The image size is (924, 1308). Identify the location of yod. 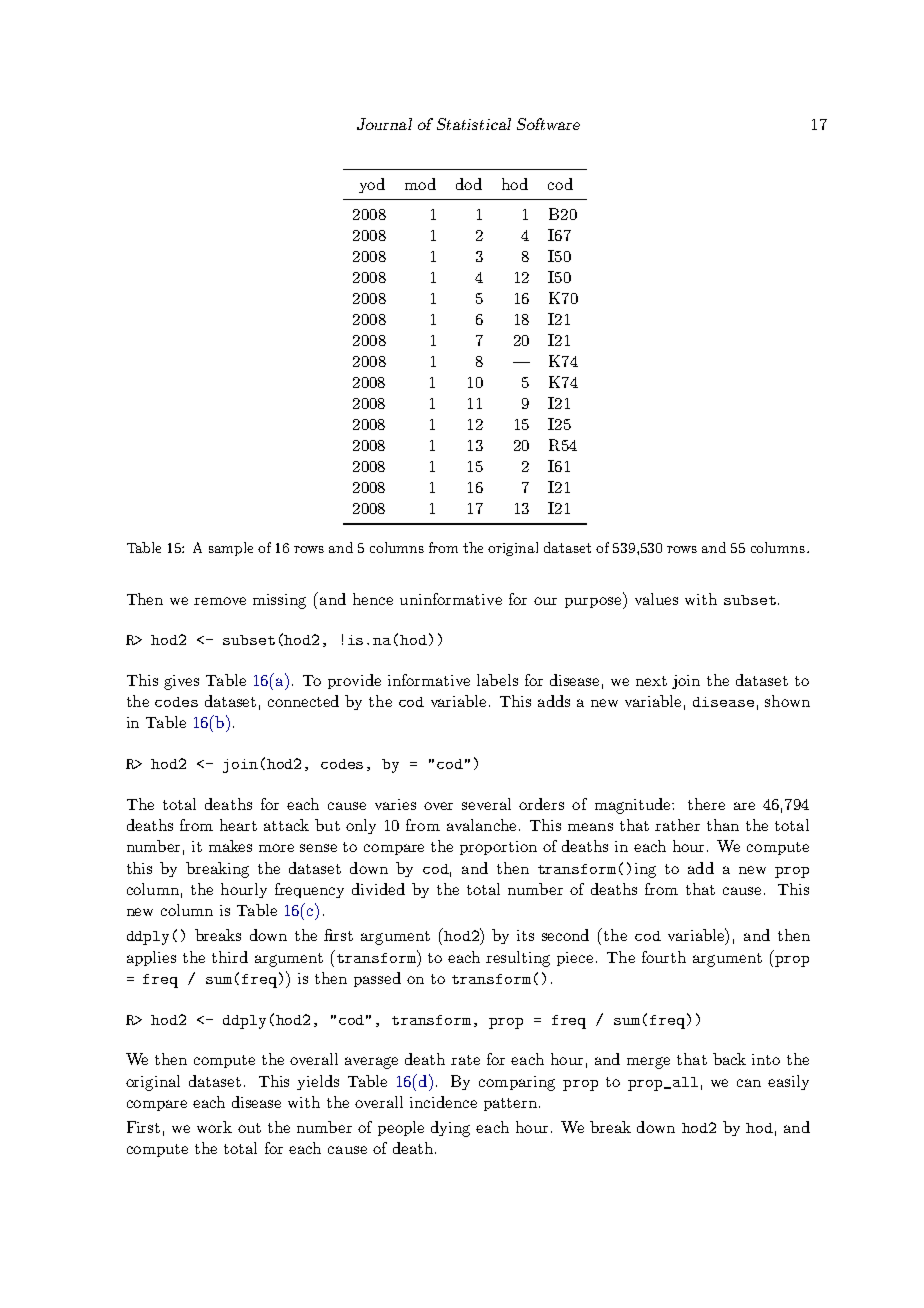
(372, 185).
